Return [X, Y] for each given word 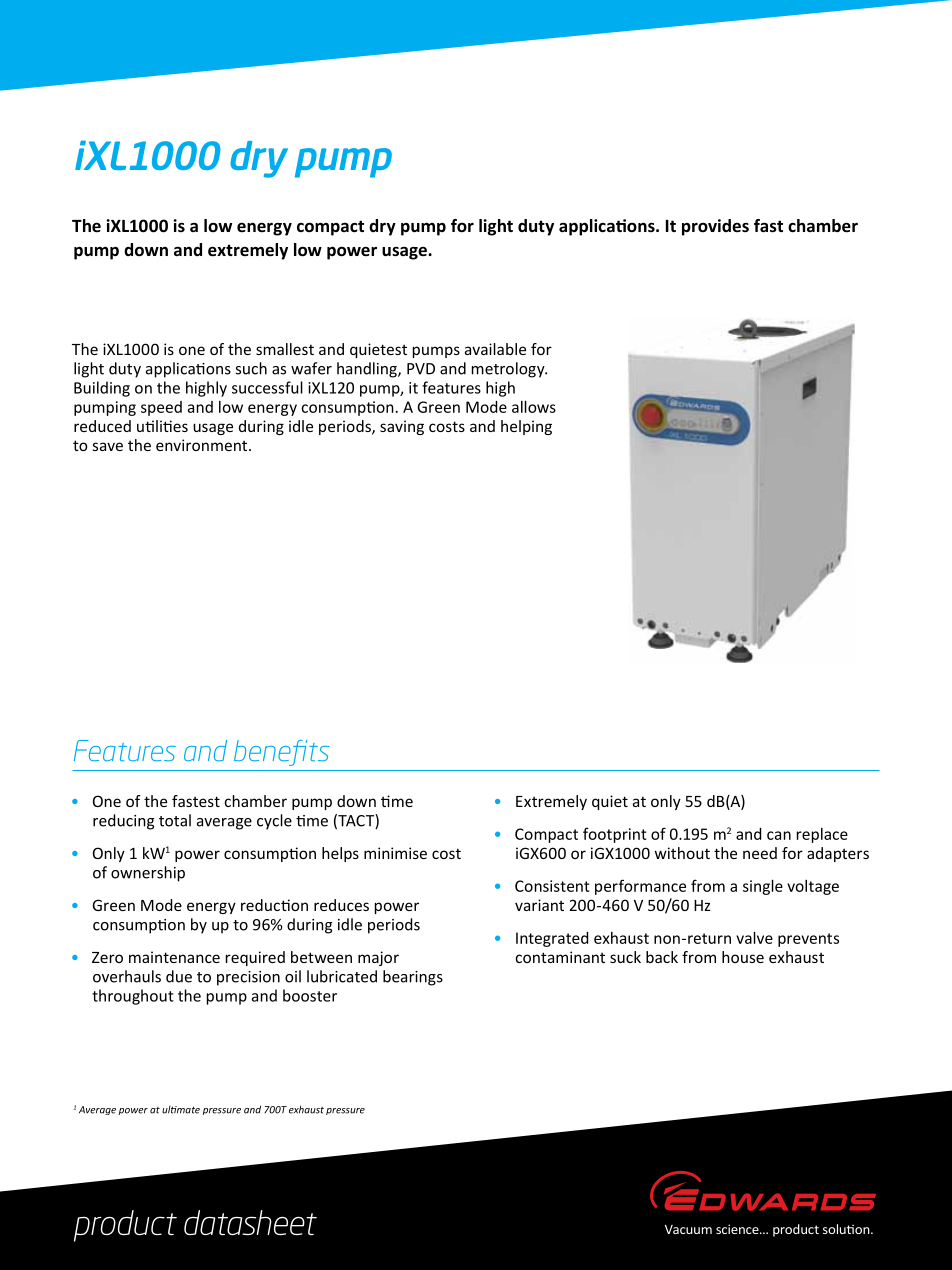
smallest [285, 349]
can [779, 835]
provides [715, 227]
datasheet [250, 1222]
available [495, 349]
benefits [282, 753]
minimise [395, 853]
